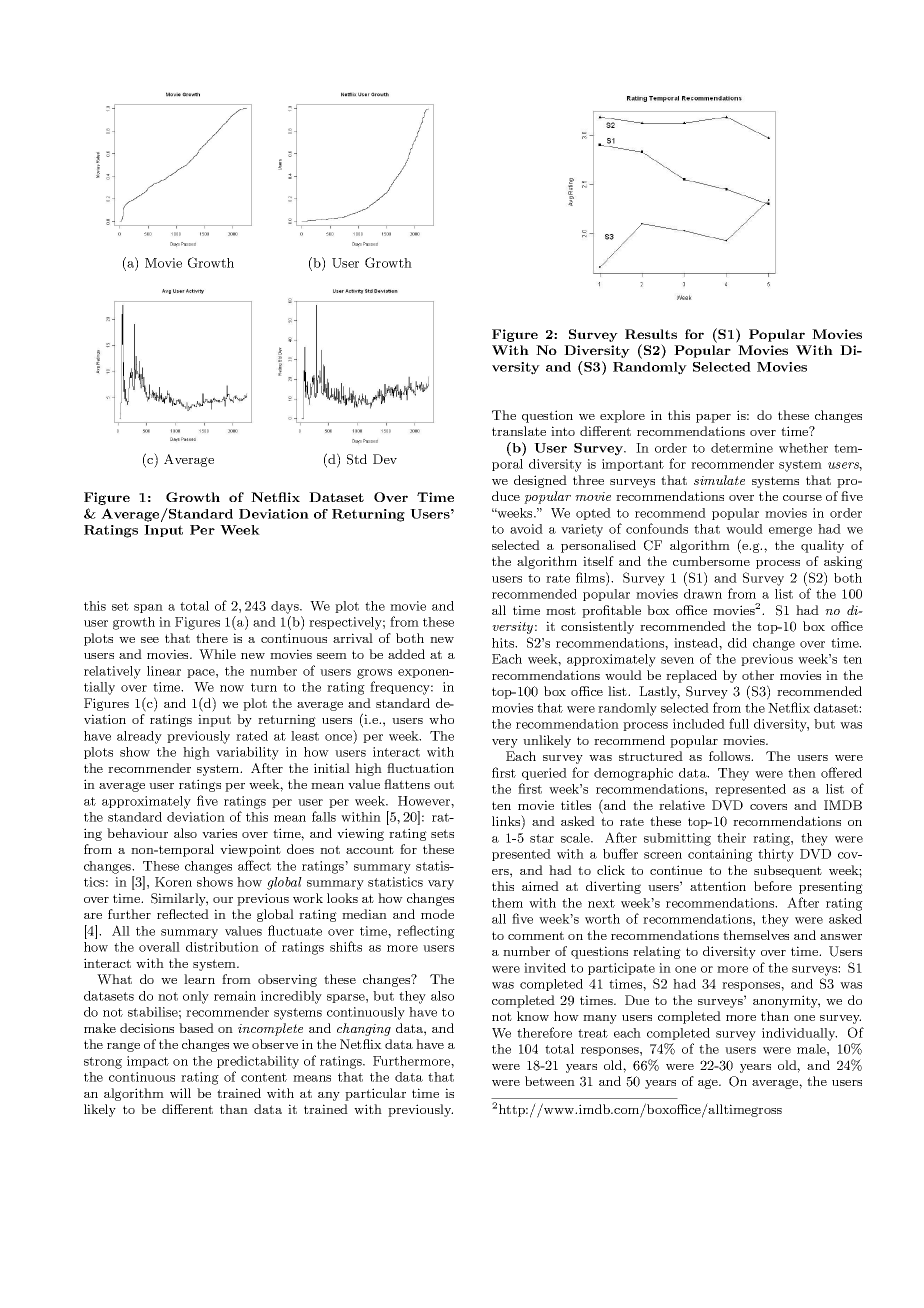  What do you see at coordinates (802, 773) in the page?
I see `then` at bounding box center [802, 773].
